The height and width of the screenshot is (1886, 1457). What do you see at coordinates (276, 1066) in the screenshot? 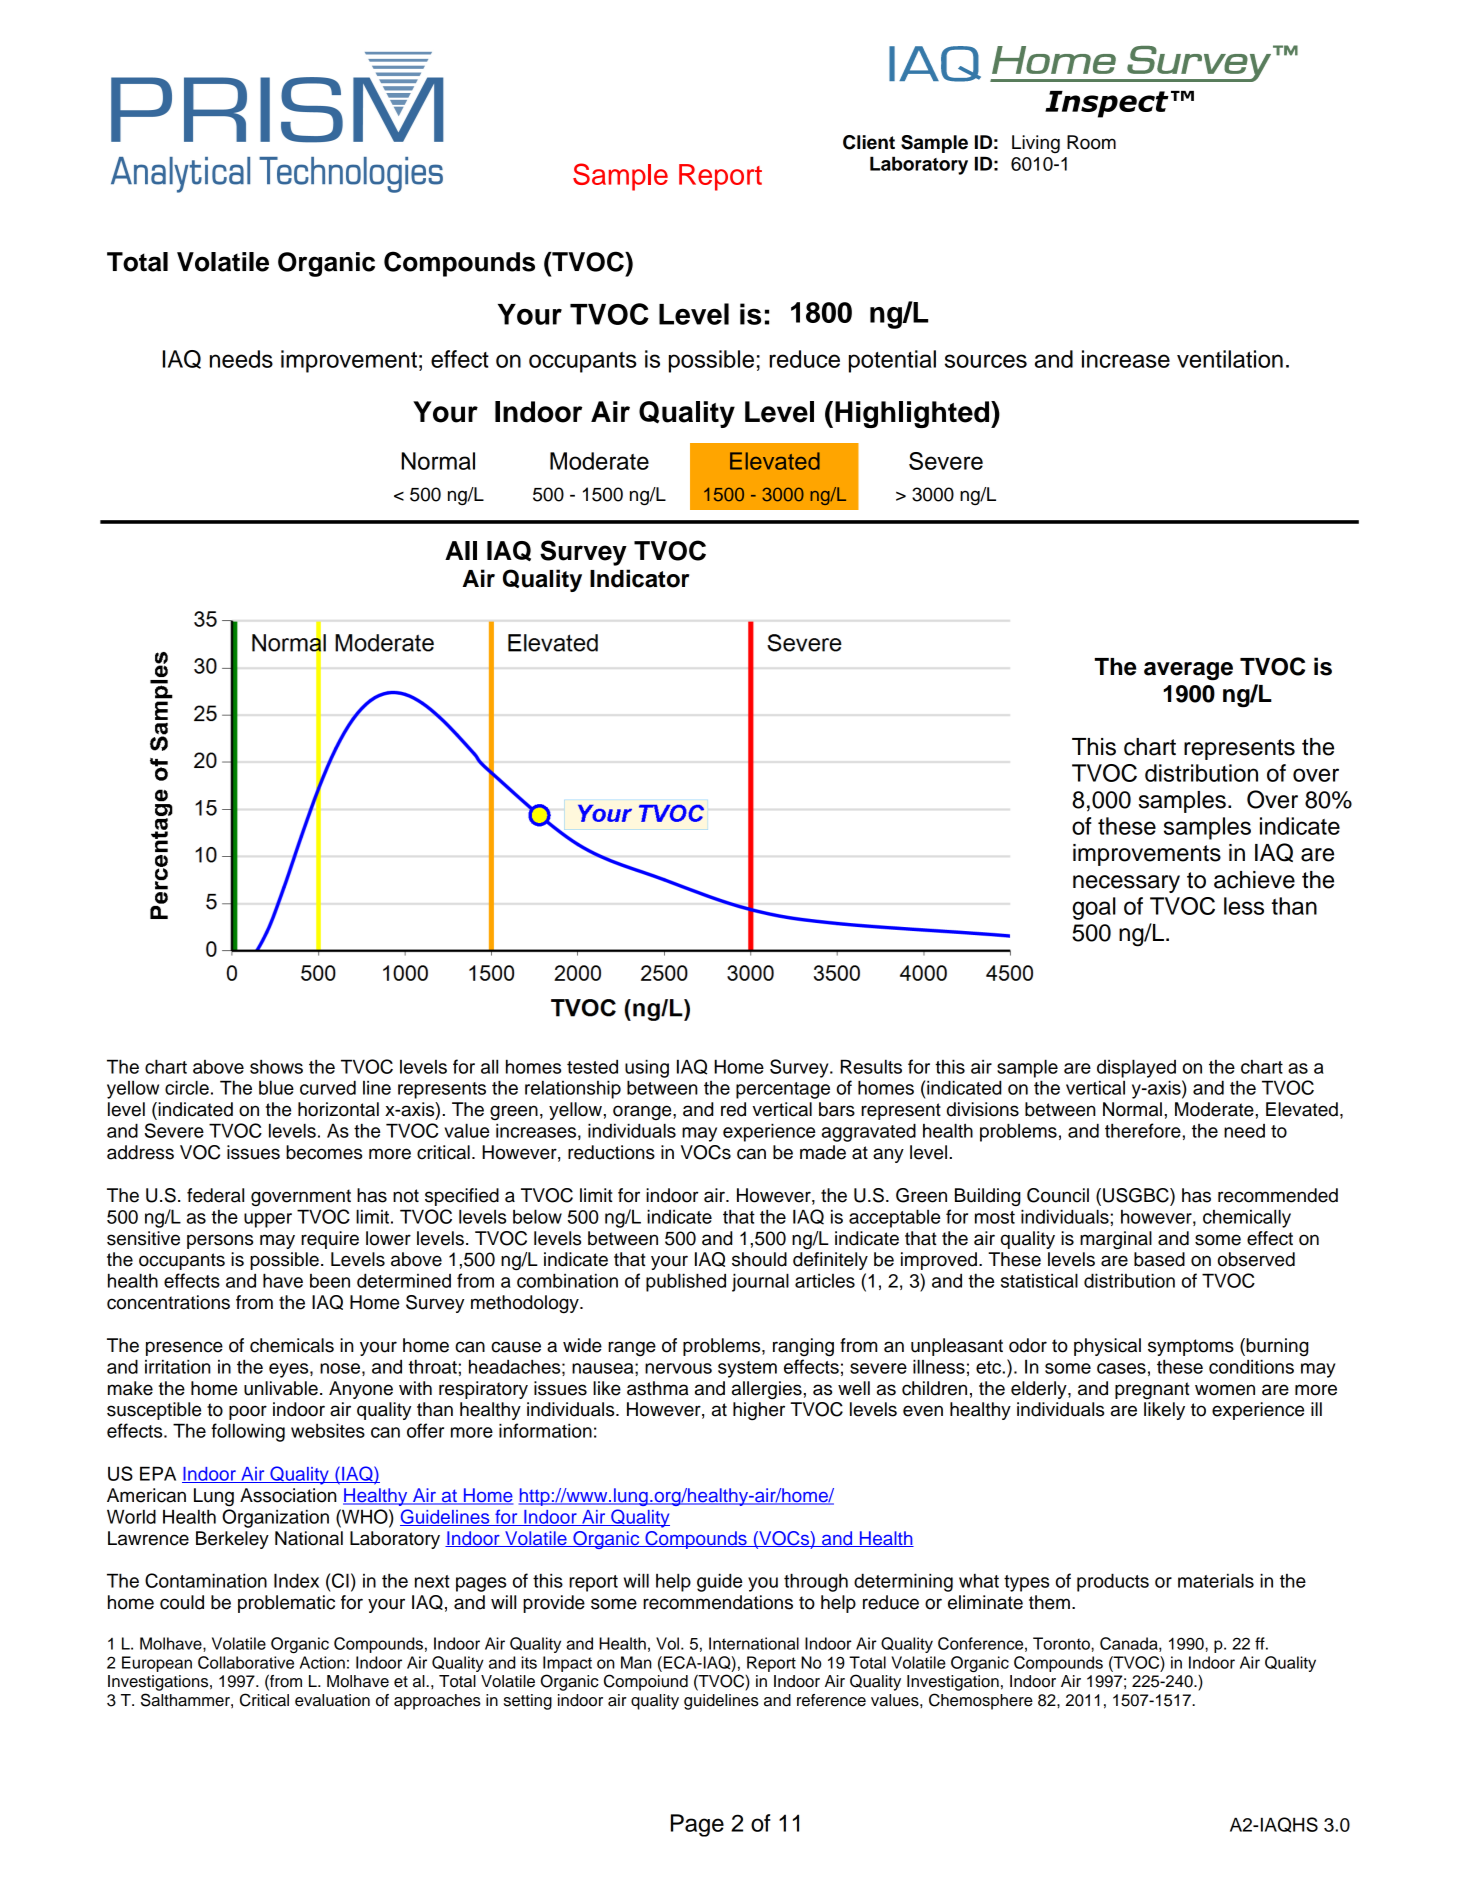
I see `shows` at bounding box center [276, 1066].
